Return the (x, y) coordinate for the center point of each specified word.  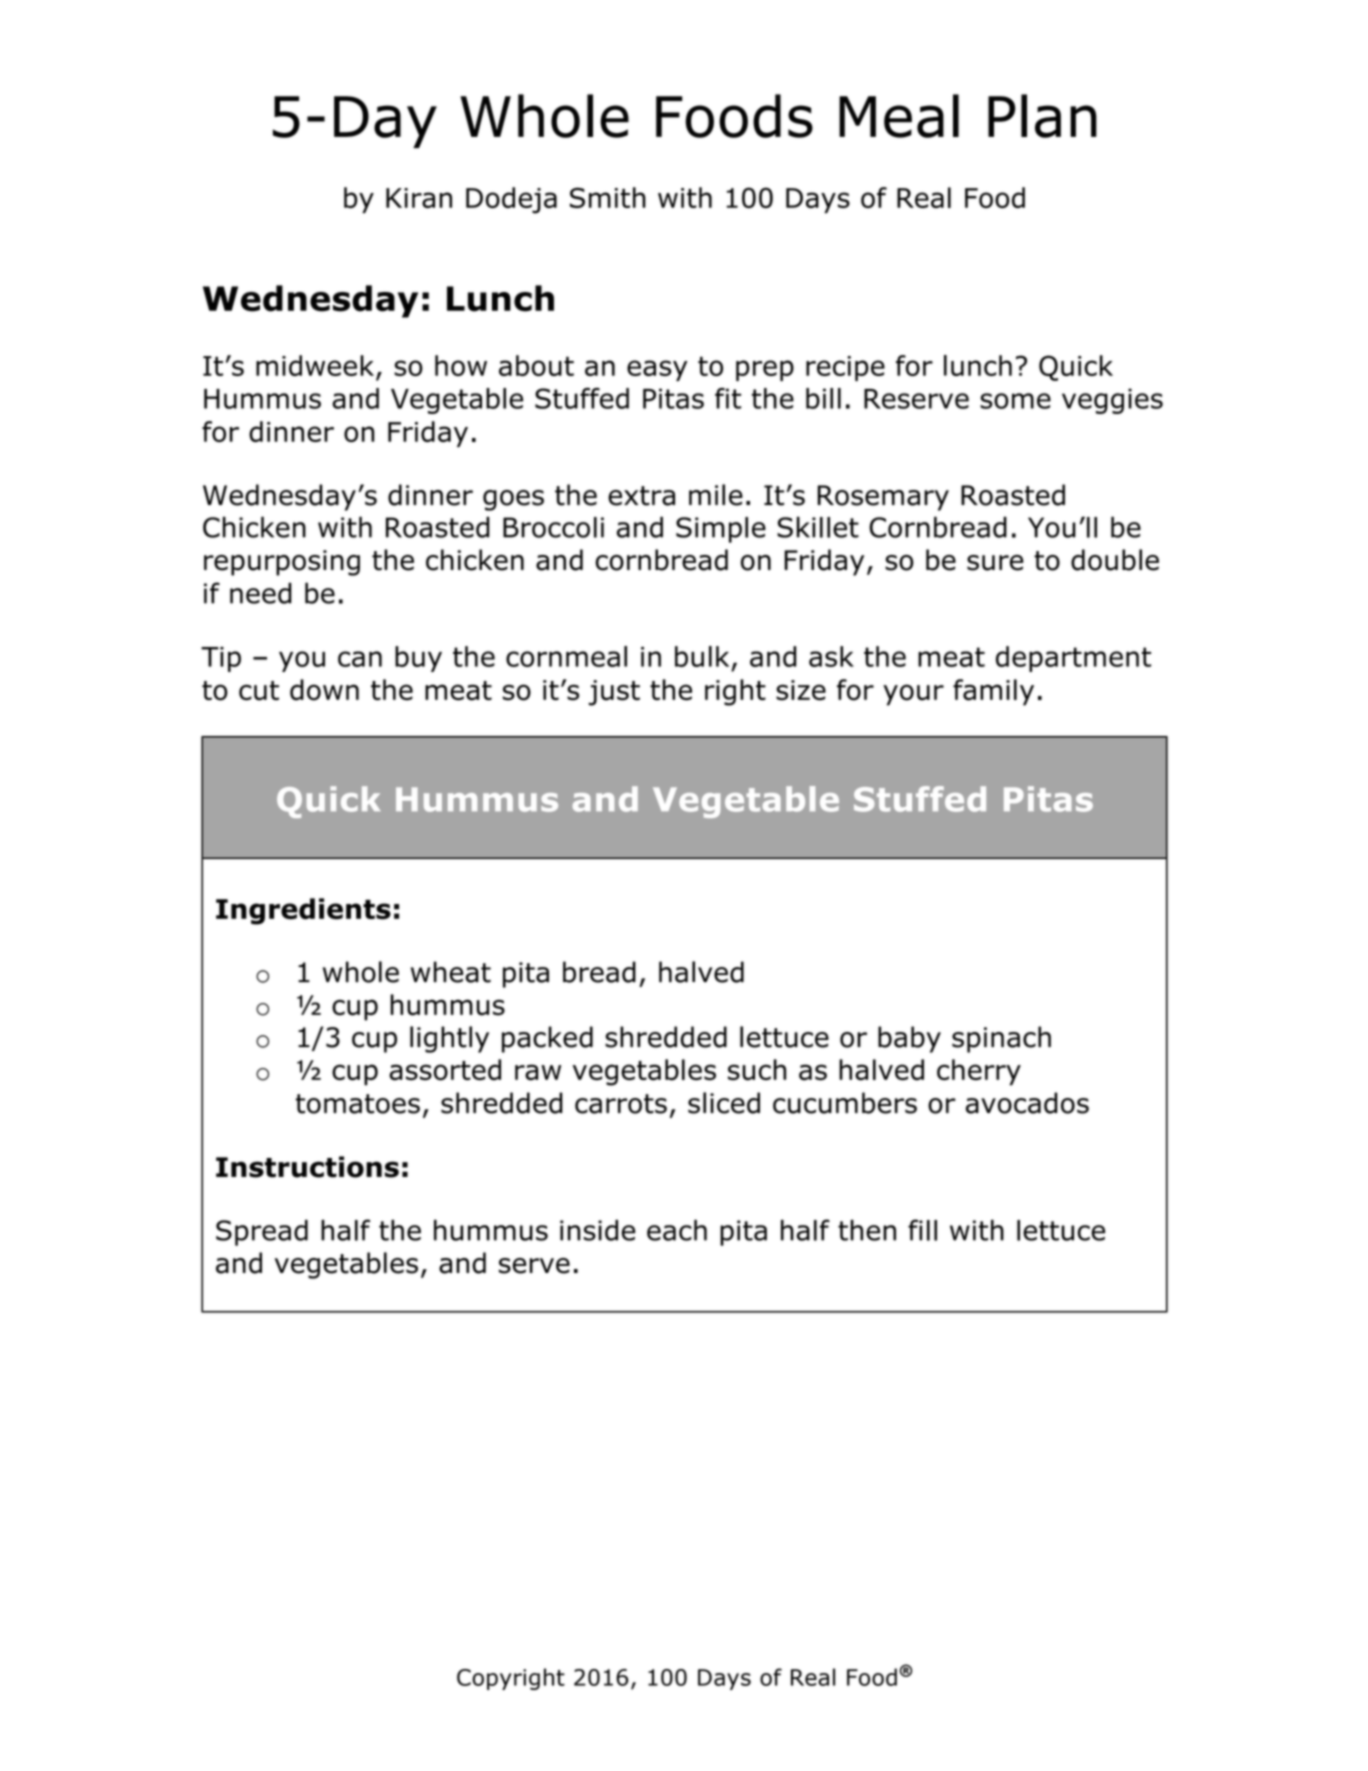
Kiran (419, 198)
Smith (608, 197)
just (614, 693)
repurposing (282, 563)
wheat (451, 972)
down (324, 690)
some (1015, 401)
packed (547, 1039)
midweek (315, 365)
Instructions (307, 1167)
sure (995, 563)
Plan (1042, 116)
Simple (721, 530)
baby (909, 1039)
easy (657, 370)
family (993, 692)
